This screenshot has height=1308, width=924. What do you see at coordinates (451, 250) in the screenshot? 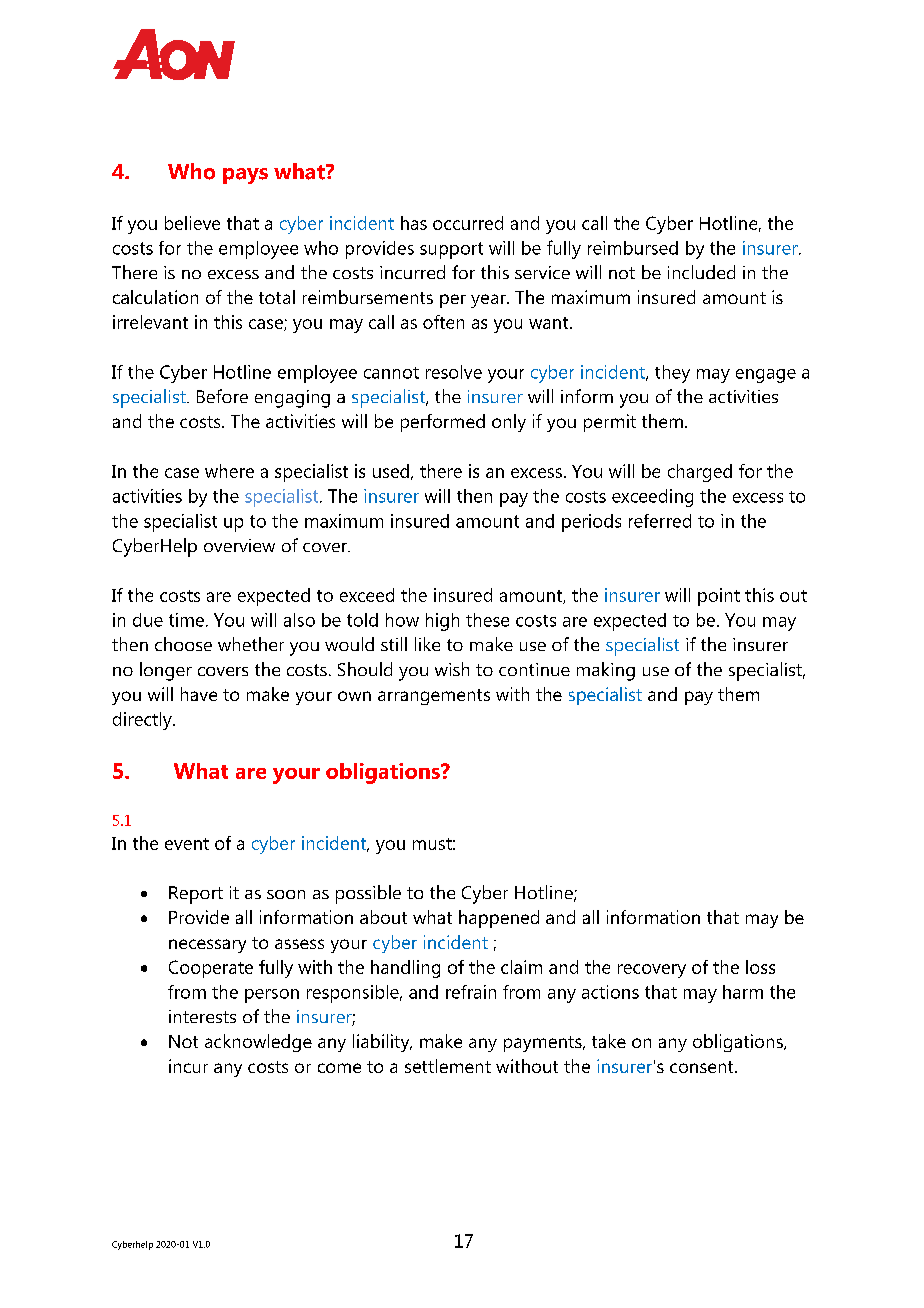
I see `support` at bounding box center [451, 250].
